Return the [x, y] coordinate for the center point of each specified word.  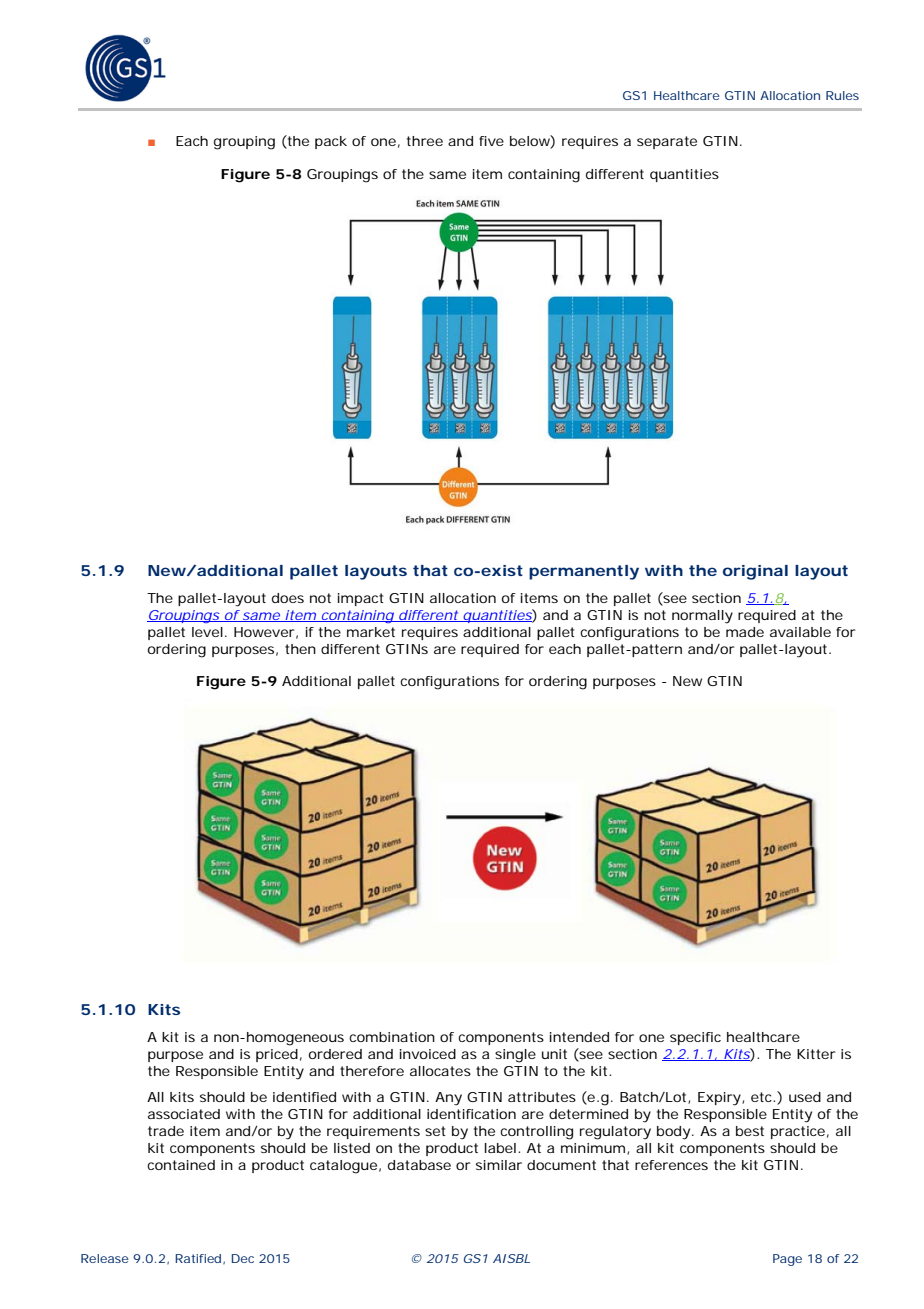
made [745, 632]
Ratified [198, 1258]
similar [499, 1165]
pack [331, 142]
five [491, 141]
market [371, 632]
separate [667, 142]
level [207, 632]
